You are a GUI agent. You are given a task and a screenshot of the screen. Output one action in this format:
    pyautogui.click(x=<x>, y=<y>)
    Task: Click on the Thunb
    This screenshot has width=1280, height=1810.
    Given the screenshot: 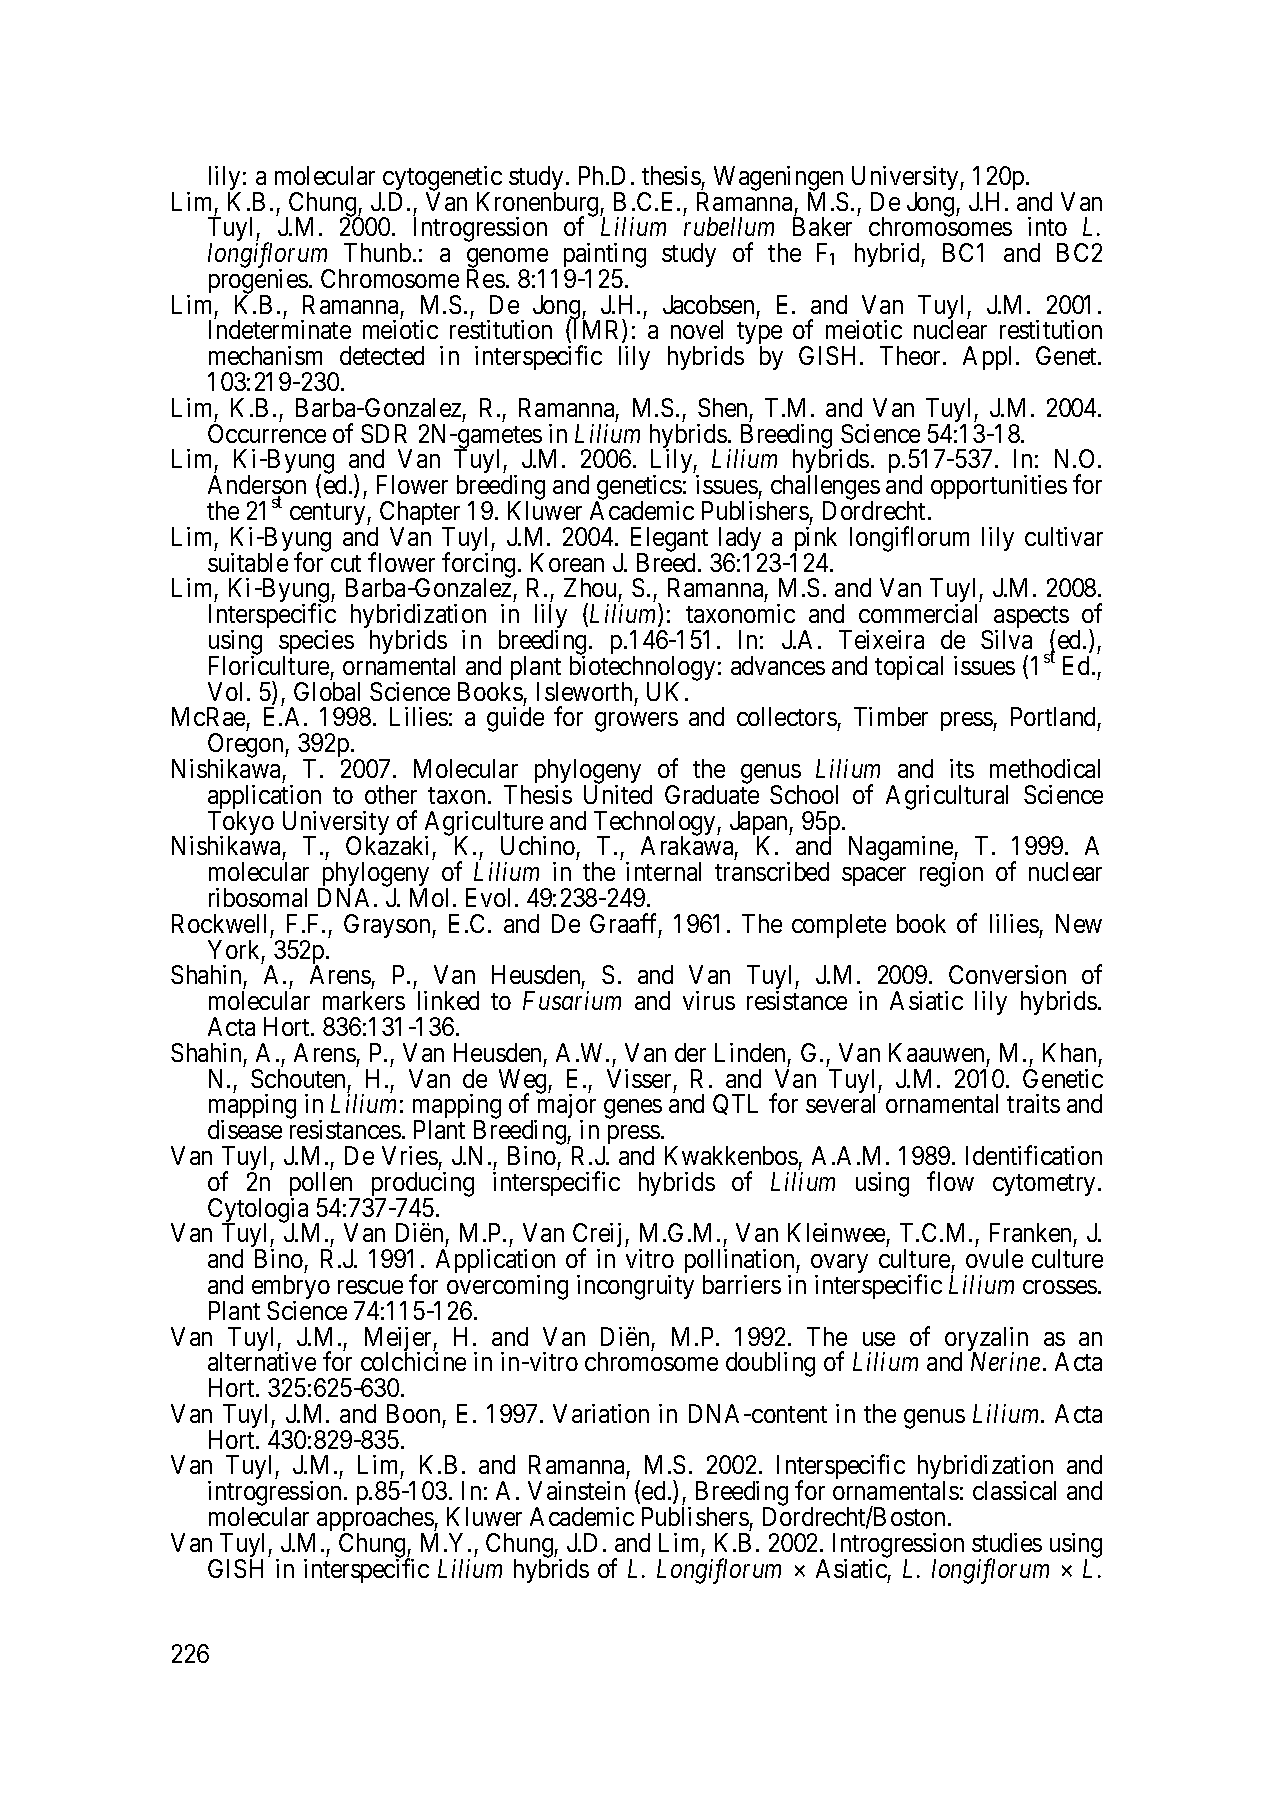 What is the action you would take?
    pyautogui.click(x=377, y=252)
